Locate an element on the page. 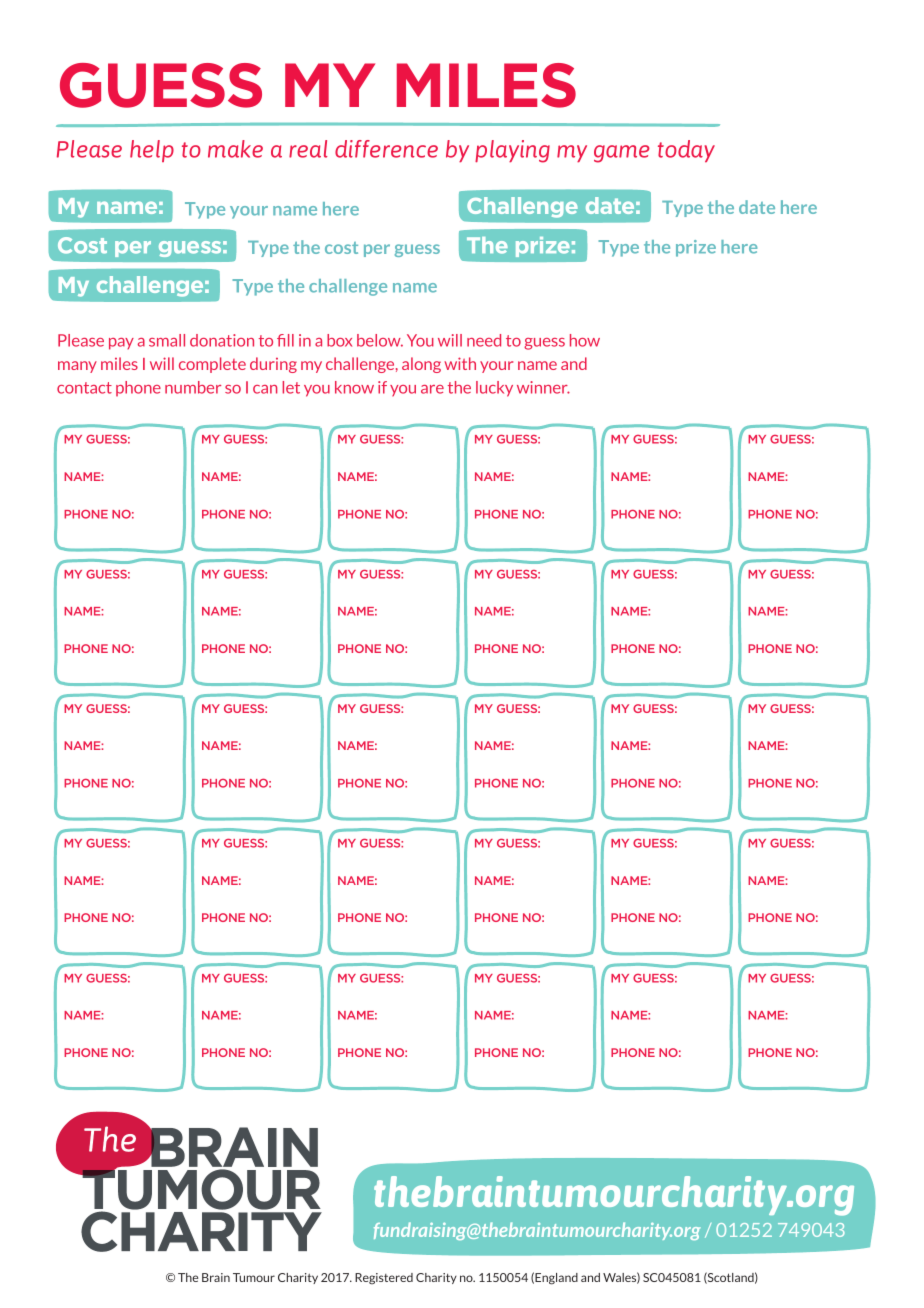 This page has width=924, height=1308. Registered is located at coordinates (384, 1279).
